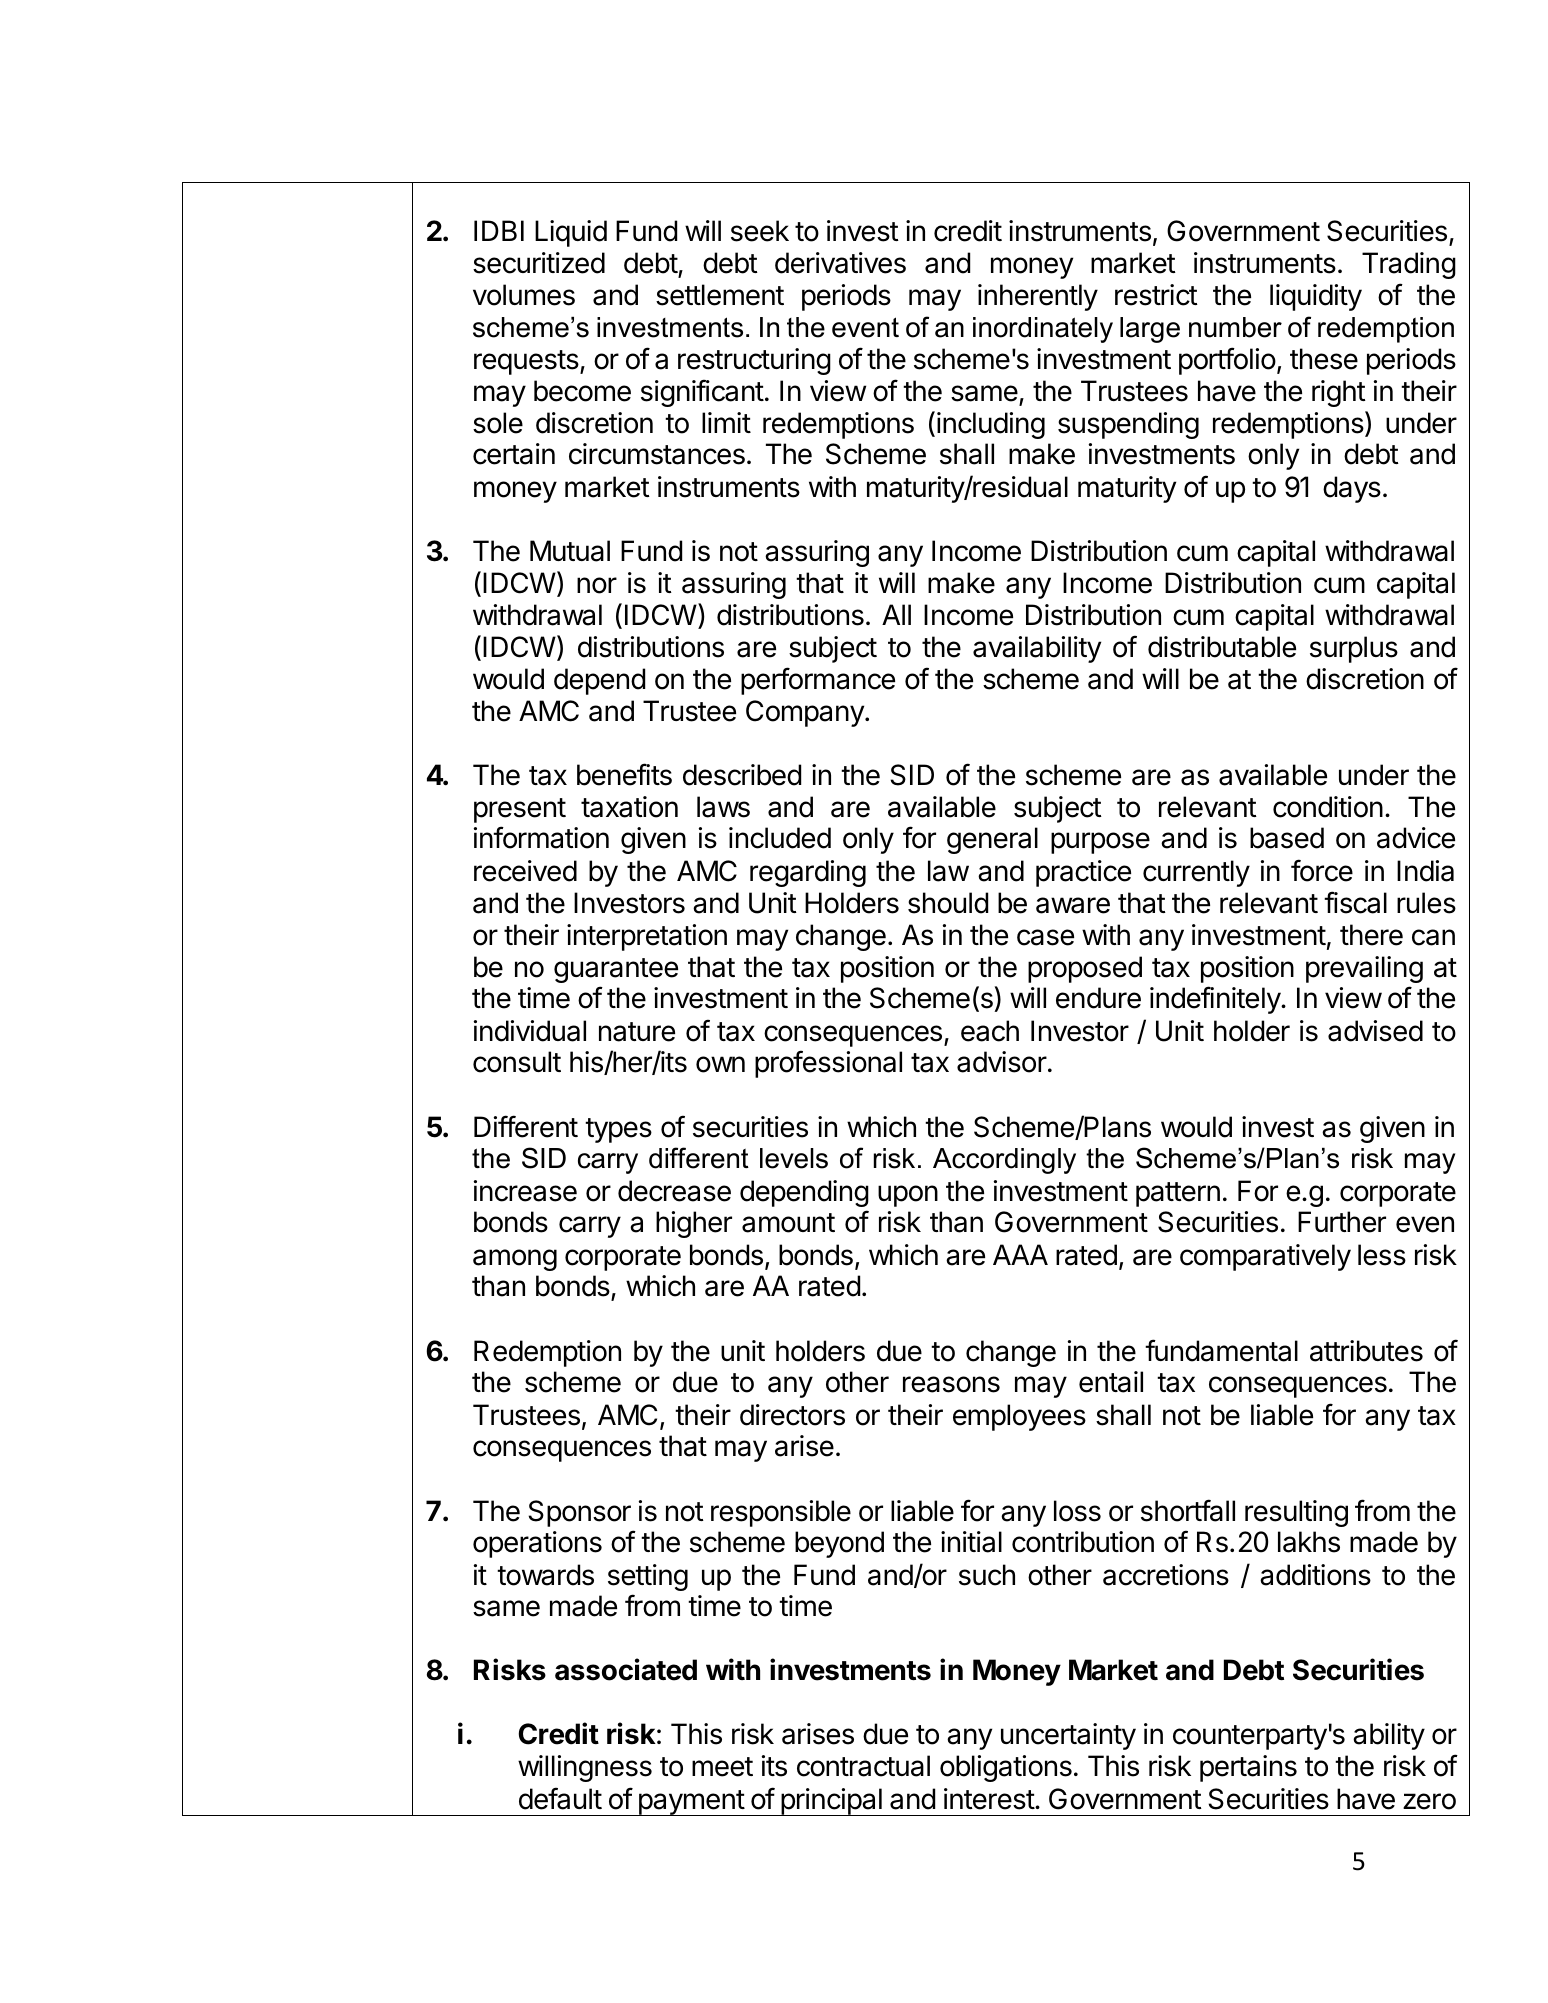 The height and width of the screenshot is (2003, 1548). Describe the element at coordinates (1409, 265) in the screenshot. I see `Trading` at that location.
